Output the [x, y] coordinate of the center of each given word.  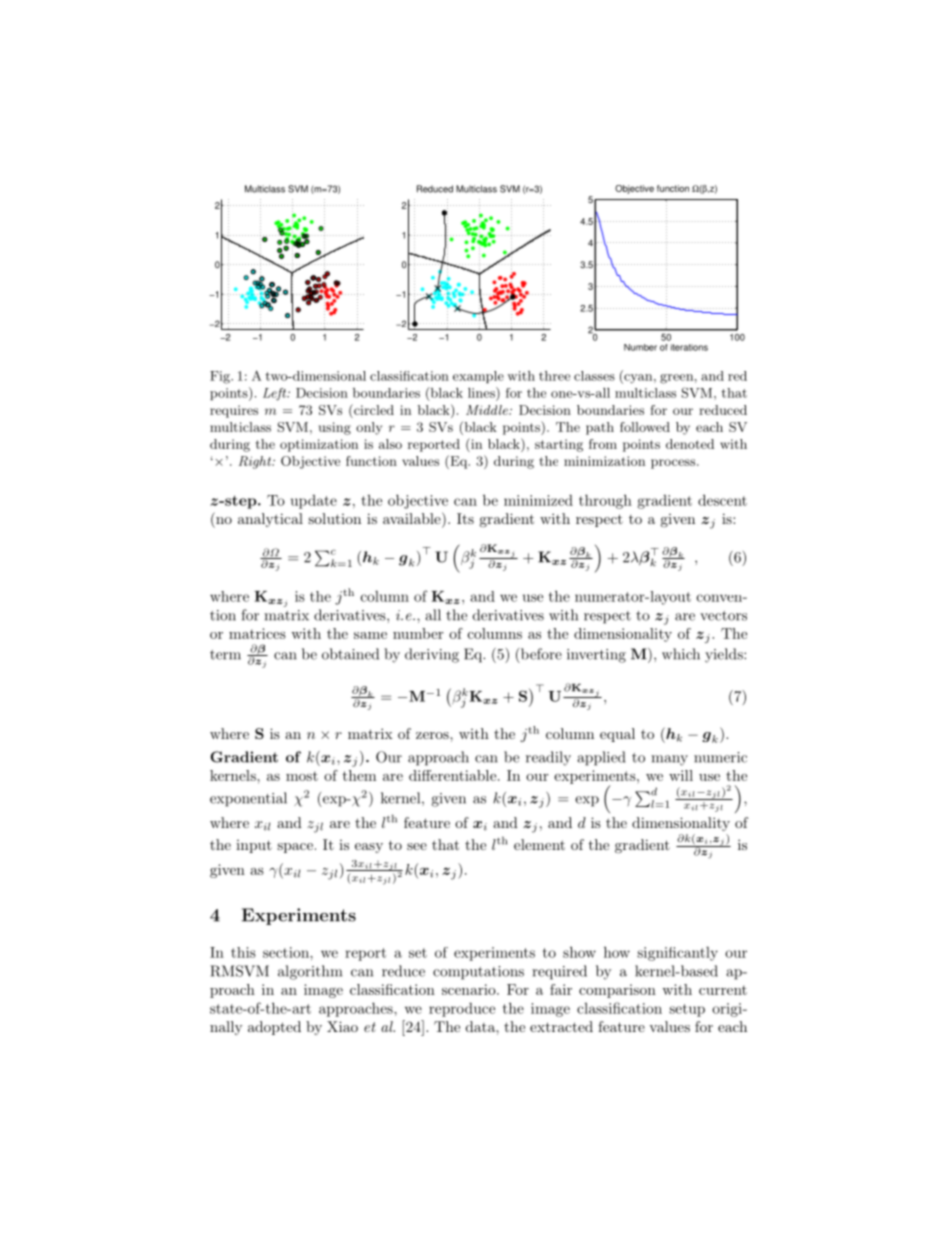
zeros [433, 735]
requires [234, 411]
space [295, 848]
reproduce [462, 1010]
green [676, 379]
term [225, 655]
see [417, 846]
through [605, 501]
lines [482, 392]
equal [617, 735]
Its [465, 518]
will [681, 775]
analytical [270, 520]
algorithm [310, 972]
